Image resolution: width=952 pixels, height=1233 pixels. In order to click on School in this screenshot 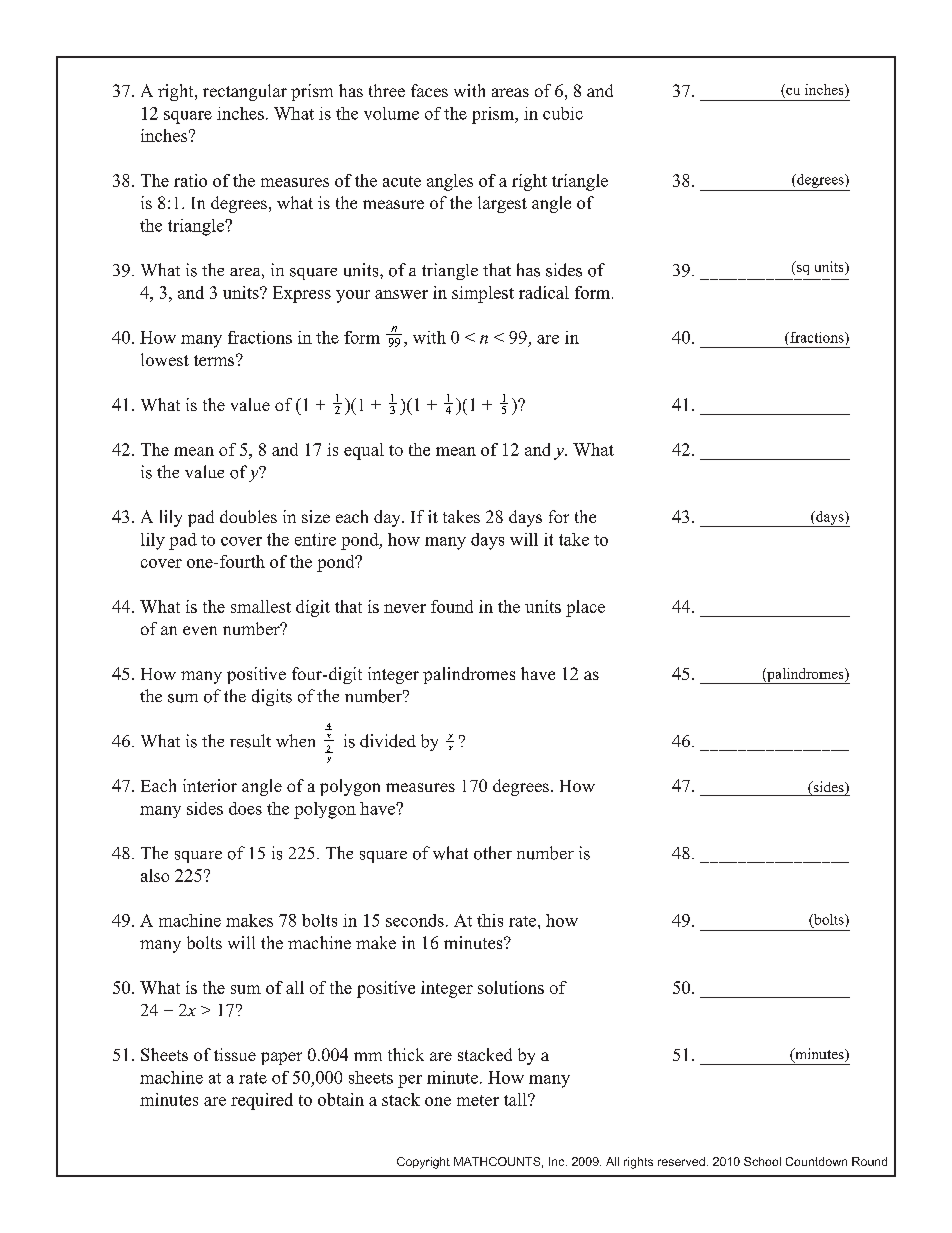, I will do `click(762, 1161)`.
